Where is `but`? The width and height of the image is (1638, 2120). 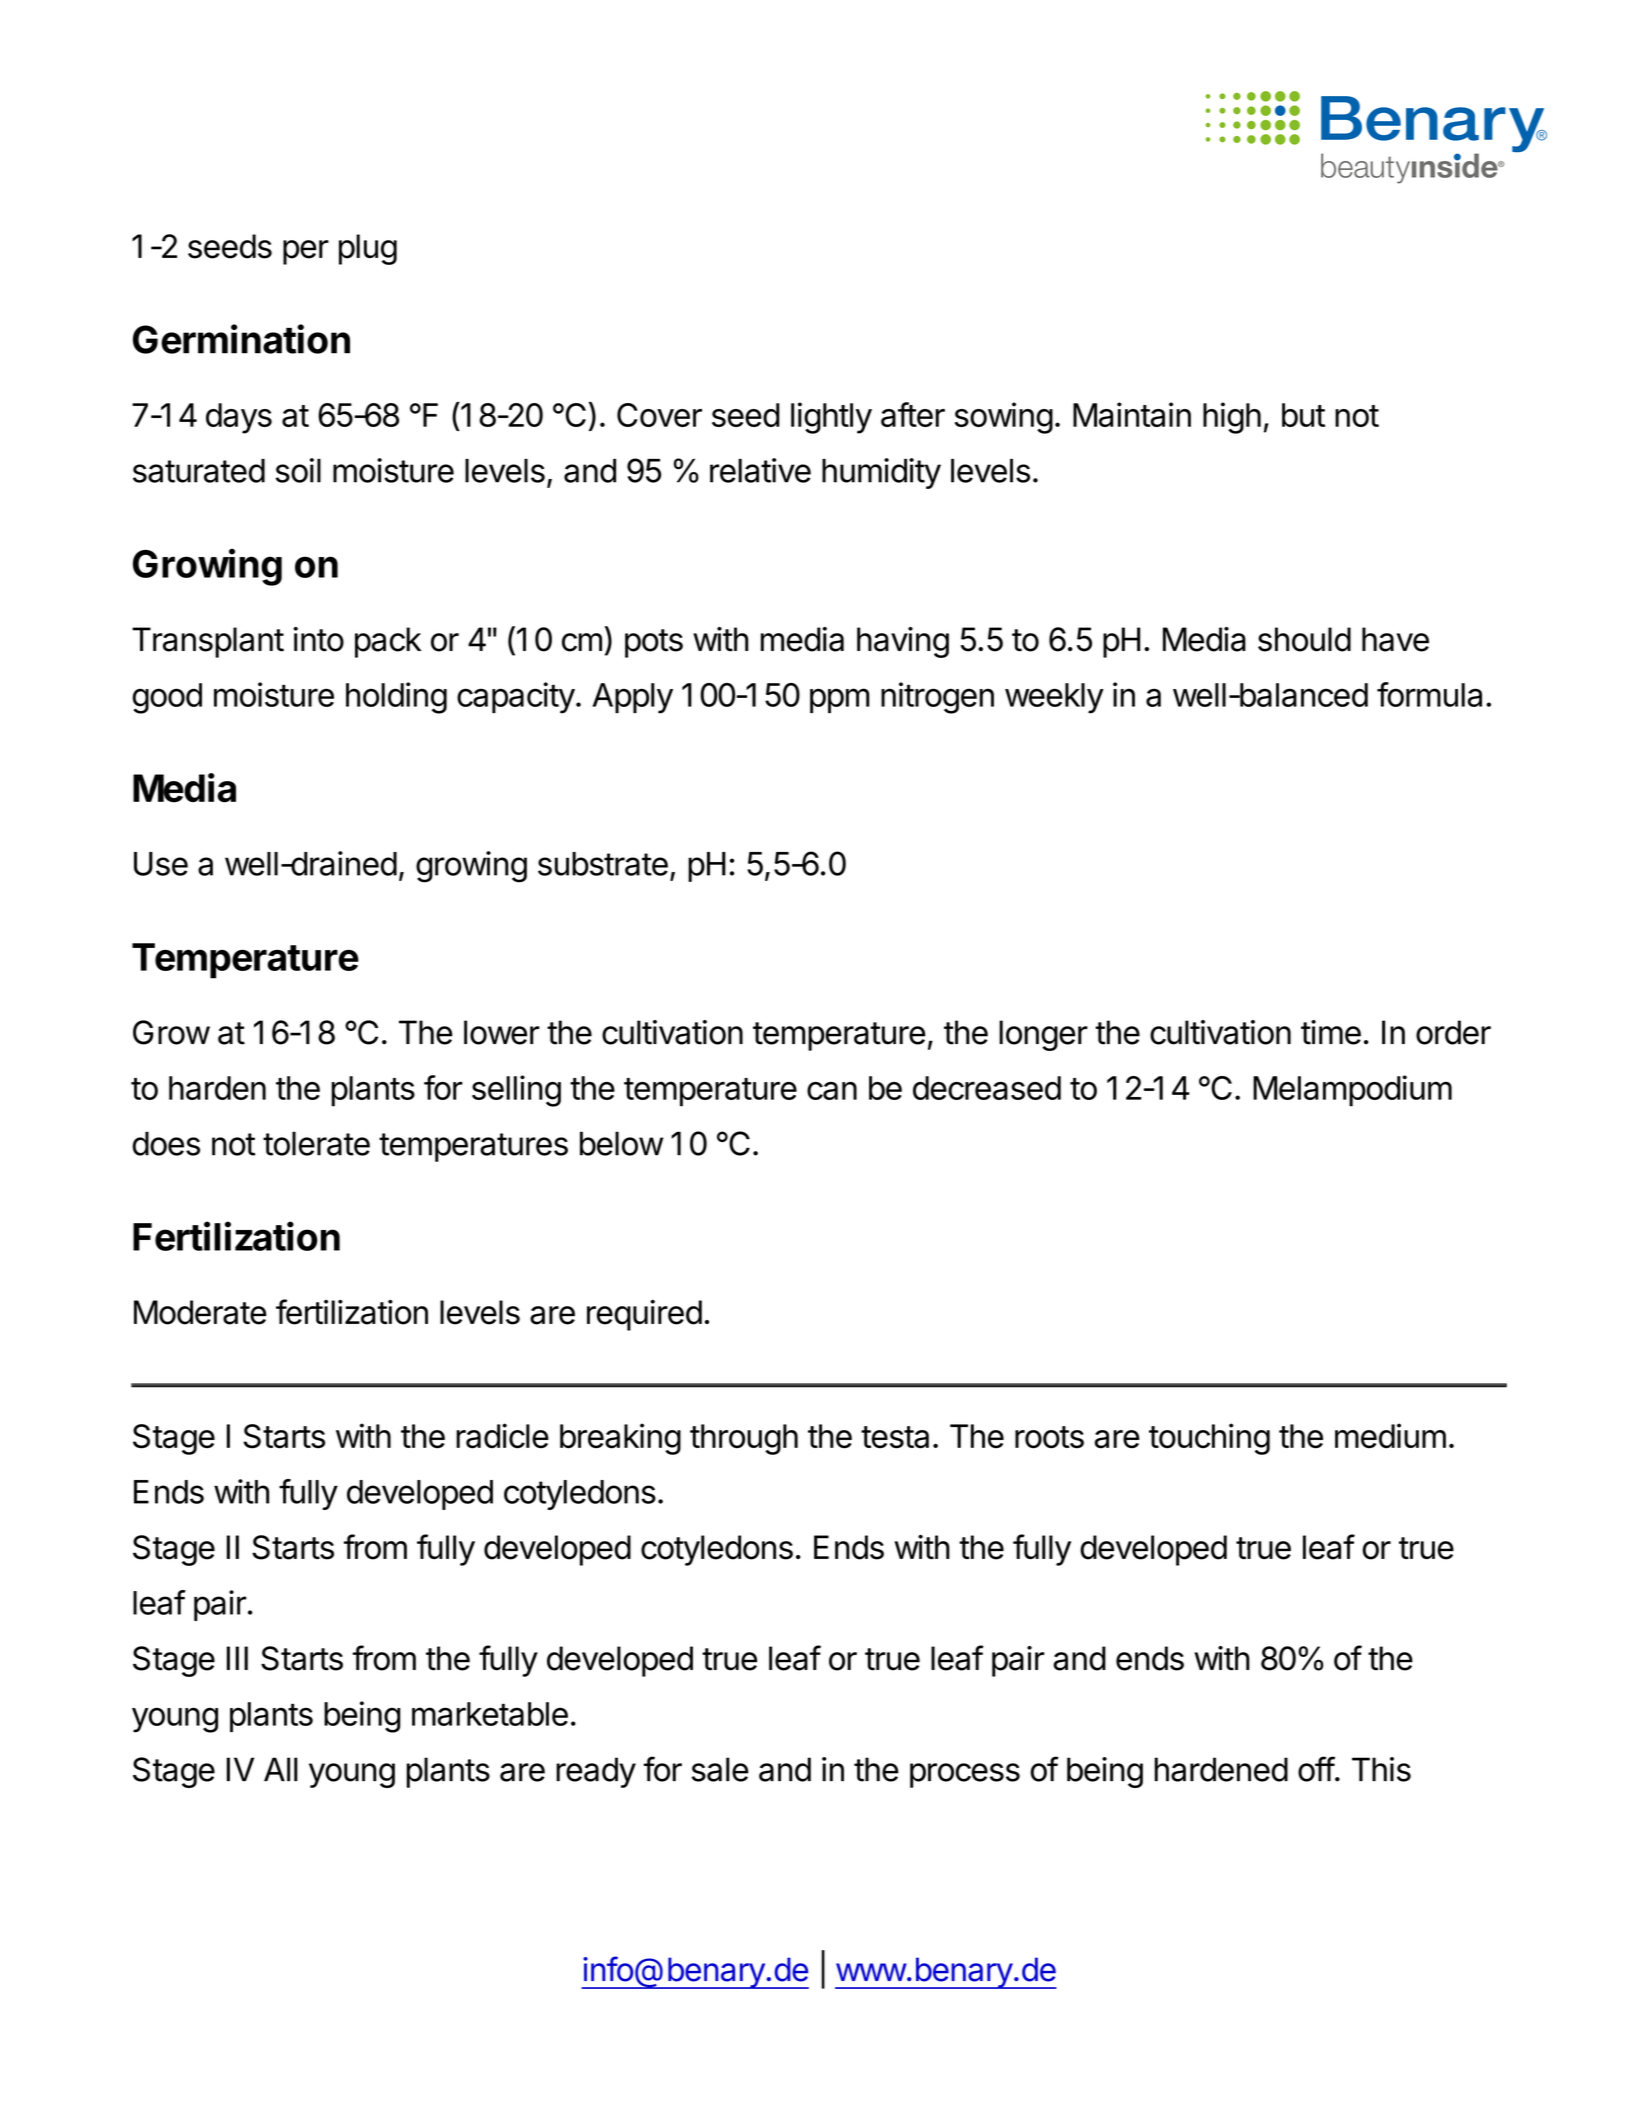 but is located at coordinates (1303, 415).
